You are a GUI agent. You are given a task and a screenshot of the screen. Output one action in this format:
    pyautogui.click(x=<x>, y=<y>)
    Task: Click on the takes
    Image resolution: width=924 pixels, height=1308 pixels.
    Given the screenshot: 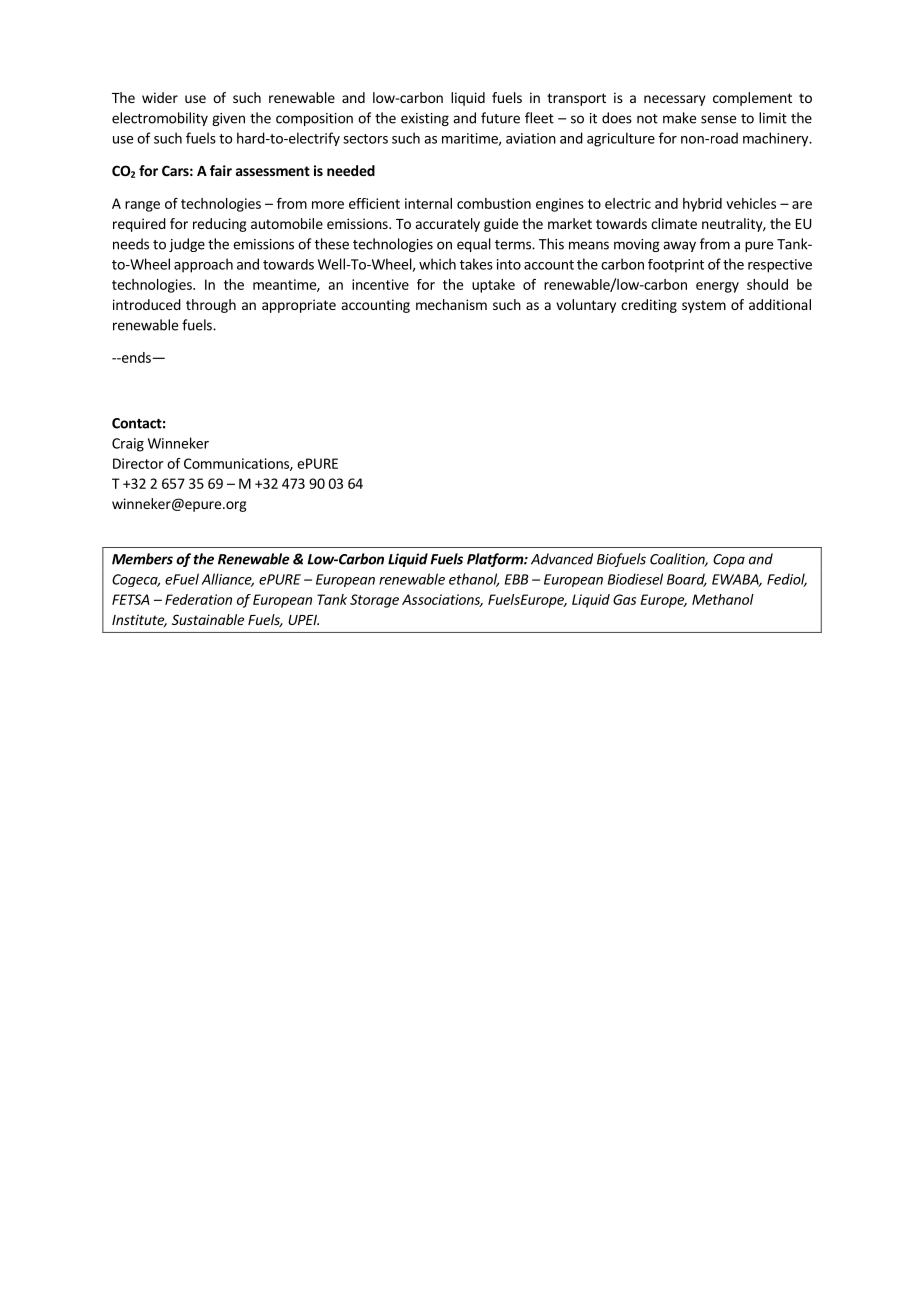 What is the action you would take?
    pyautogui.click(x=476, y=264)
